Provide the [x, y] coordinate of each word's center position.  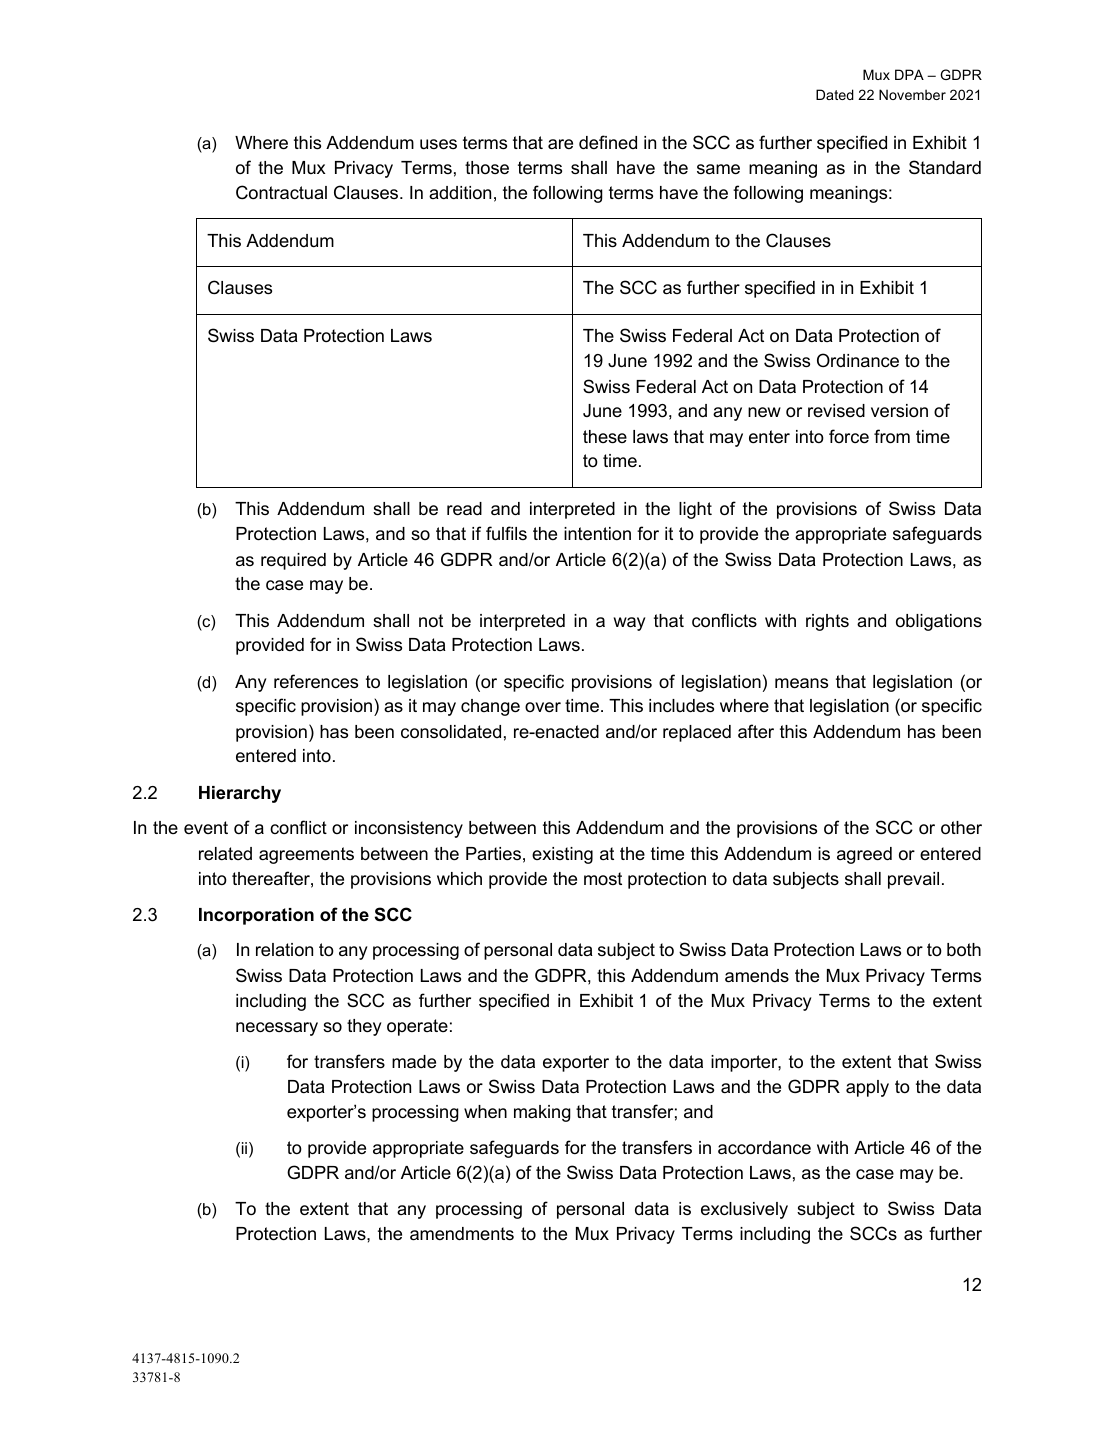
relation [284, 949]
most [603, 878]
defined [608, 142]
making [542, 1113]
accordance [764, 1148]
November [912, 94]
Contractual [281, 192]
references [316, 681]
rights [827, 622]
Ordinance [858, 360]
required [293, 561]
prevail [913, 880]
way [629, 624]
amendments [462, 1234]
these [605, 436]
